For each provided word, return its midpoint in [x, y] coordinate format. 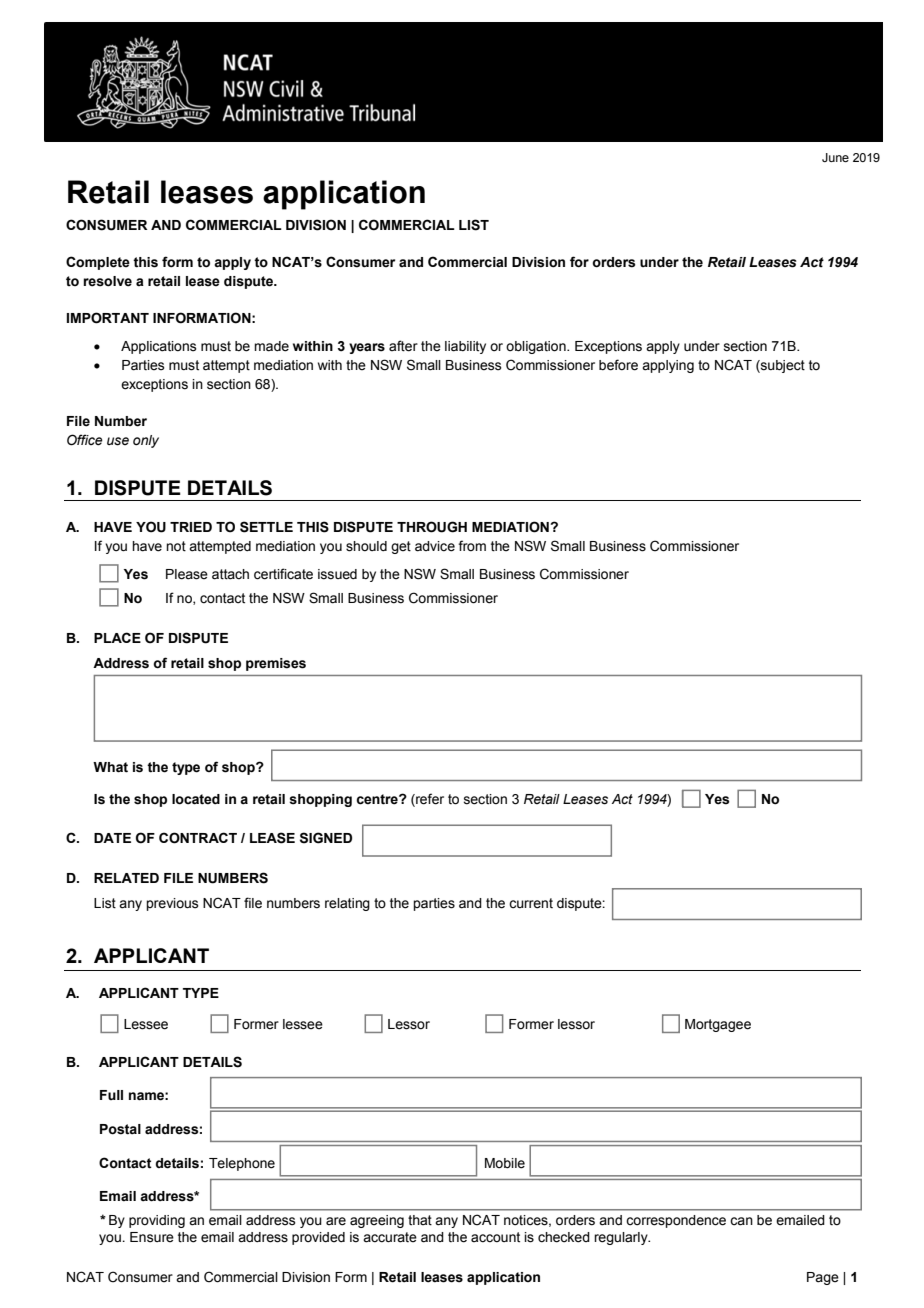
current [531, 903]
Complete [98, 263]
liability [465, 347]
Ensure [152, 1237]
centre [378, 799]
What [110, 767]
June [835, 157]
